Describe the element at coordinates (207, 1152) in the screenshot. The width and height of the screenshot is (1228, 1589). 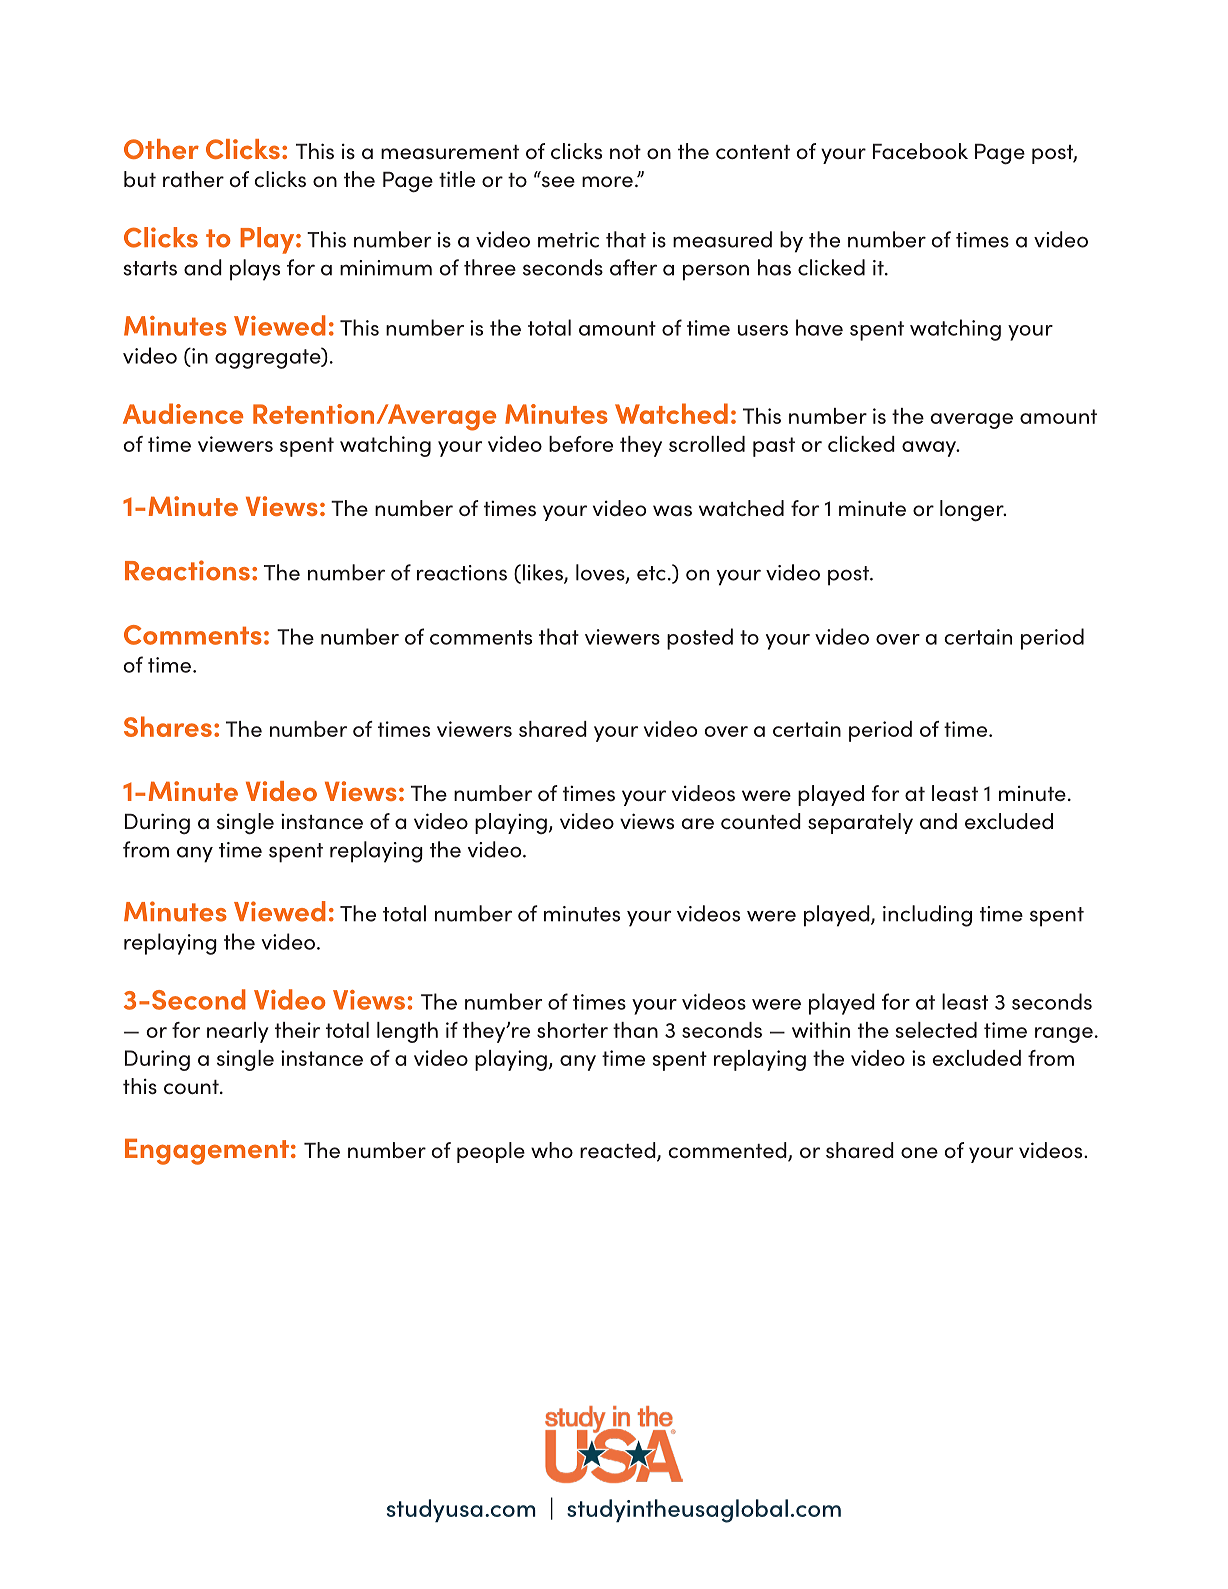
I see `Engagement` at that location.
